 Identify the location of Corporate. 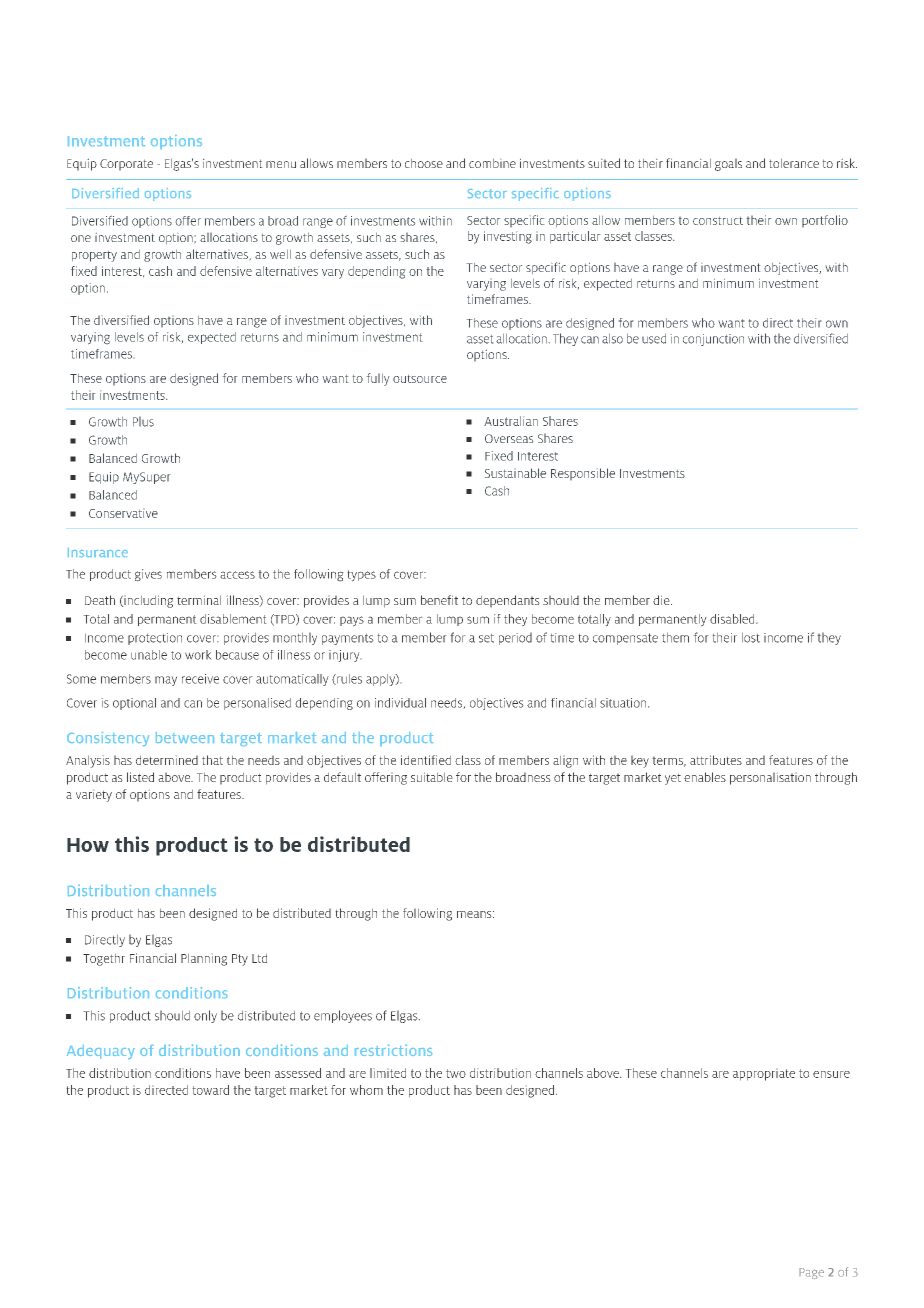
(126, 165).
